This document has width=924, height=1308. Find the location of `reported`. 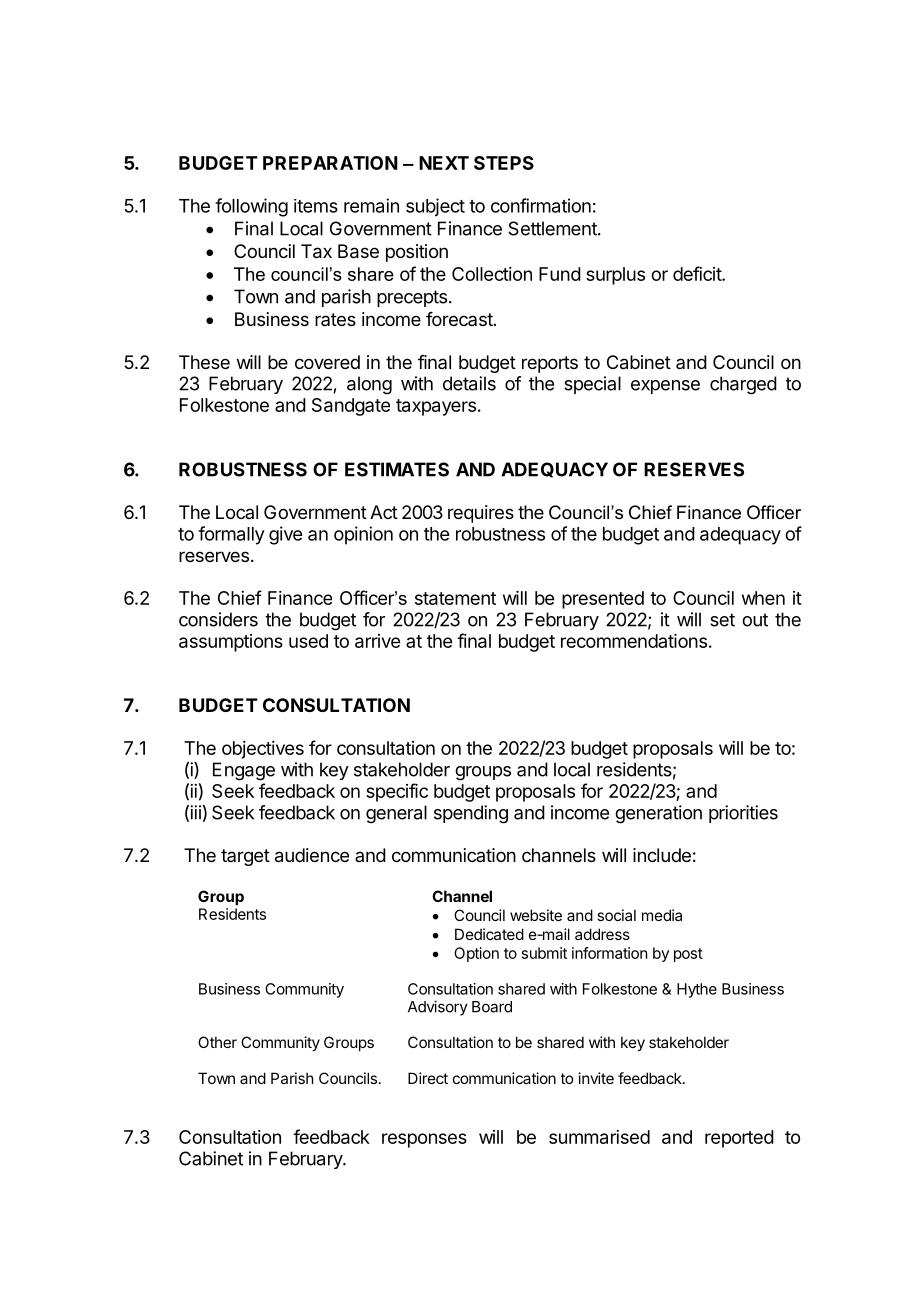

reported is located at coordinates (739, 1139).
